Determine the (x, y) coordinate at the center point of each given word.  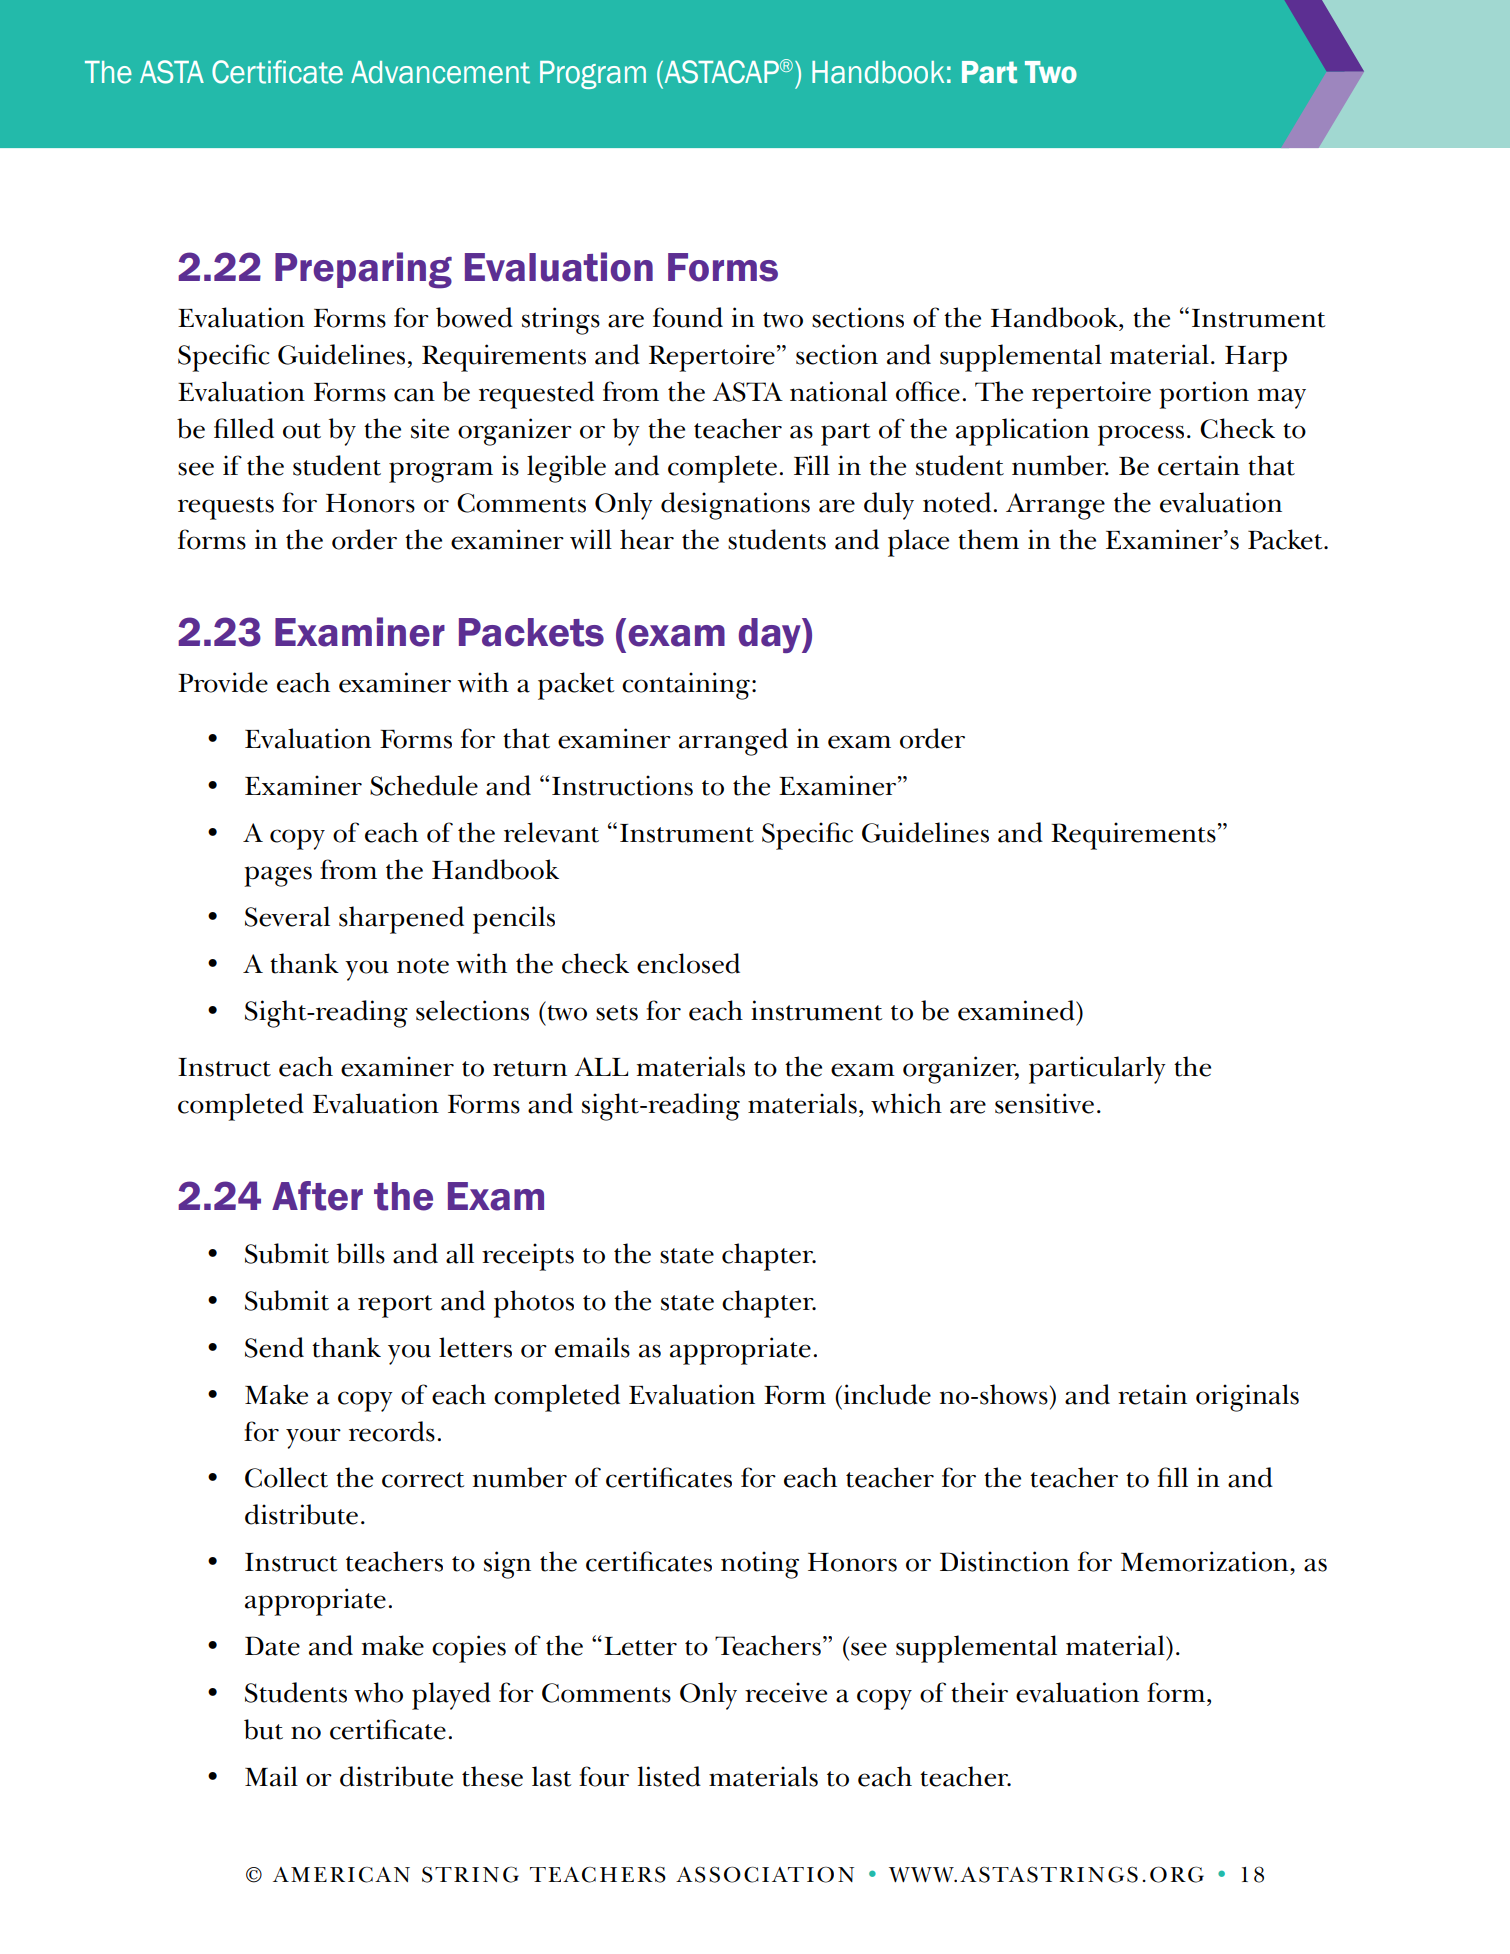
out (302, 431)
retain (1152, 1394)
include (887, 1394)
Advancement (440, 72)
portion (1204, 395)
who (378, 1692)
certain (1199, 465)
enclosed (688, 963)
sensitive (1044, 1103)
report (395, 1306)
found (688, 317)
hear (647, 539)
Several (287, 916)
